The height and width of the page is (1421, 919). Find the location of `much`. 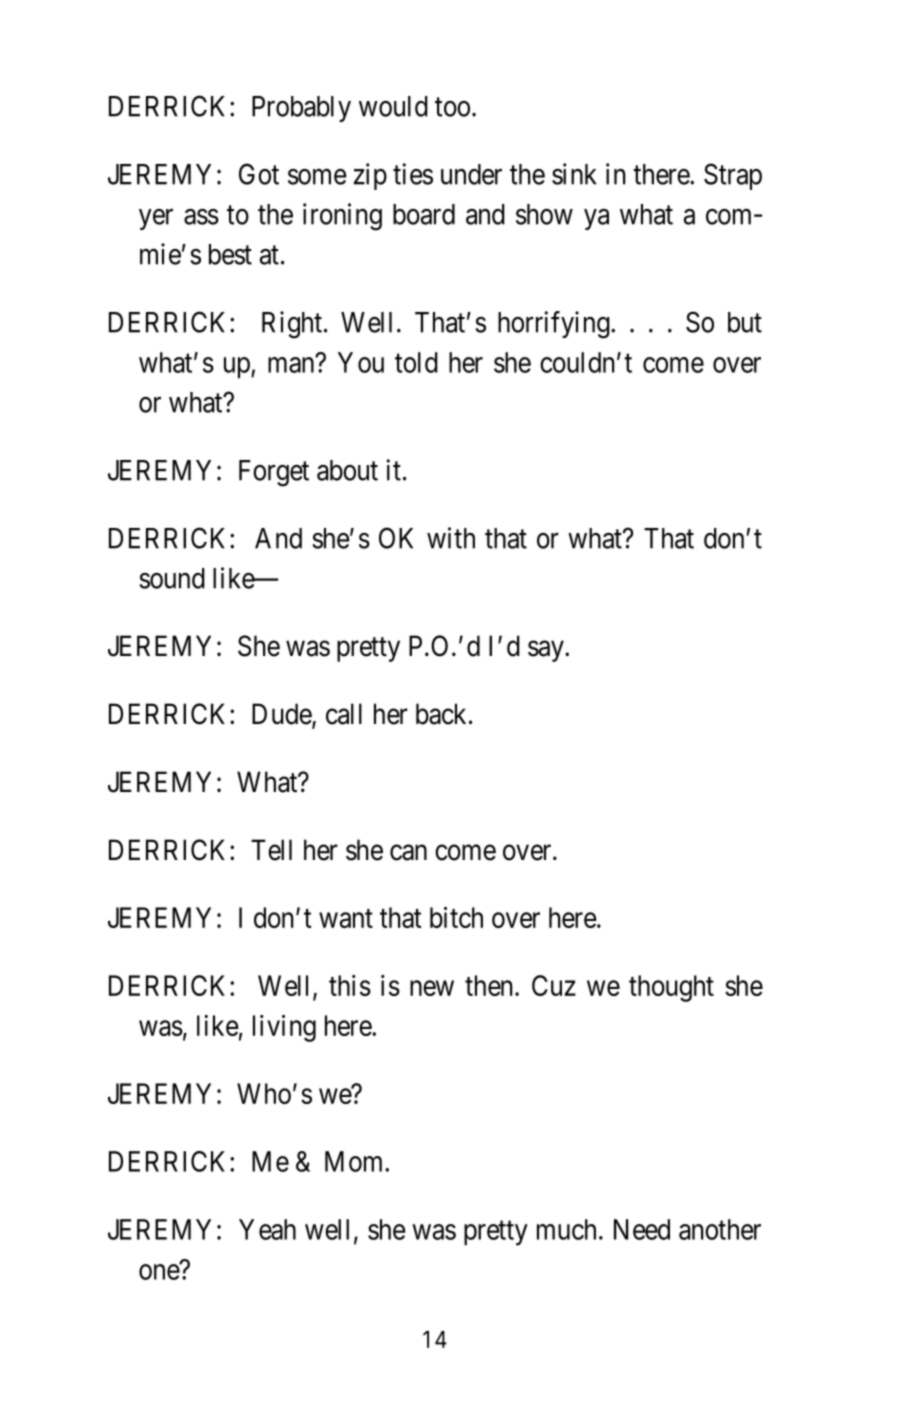

much is located at coordinates (566, 1229).
